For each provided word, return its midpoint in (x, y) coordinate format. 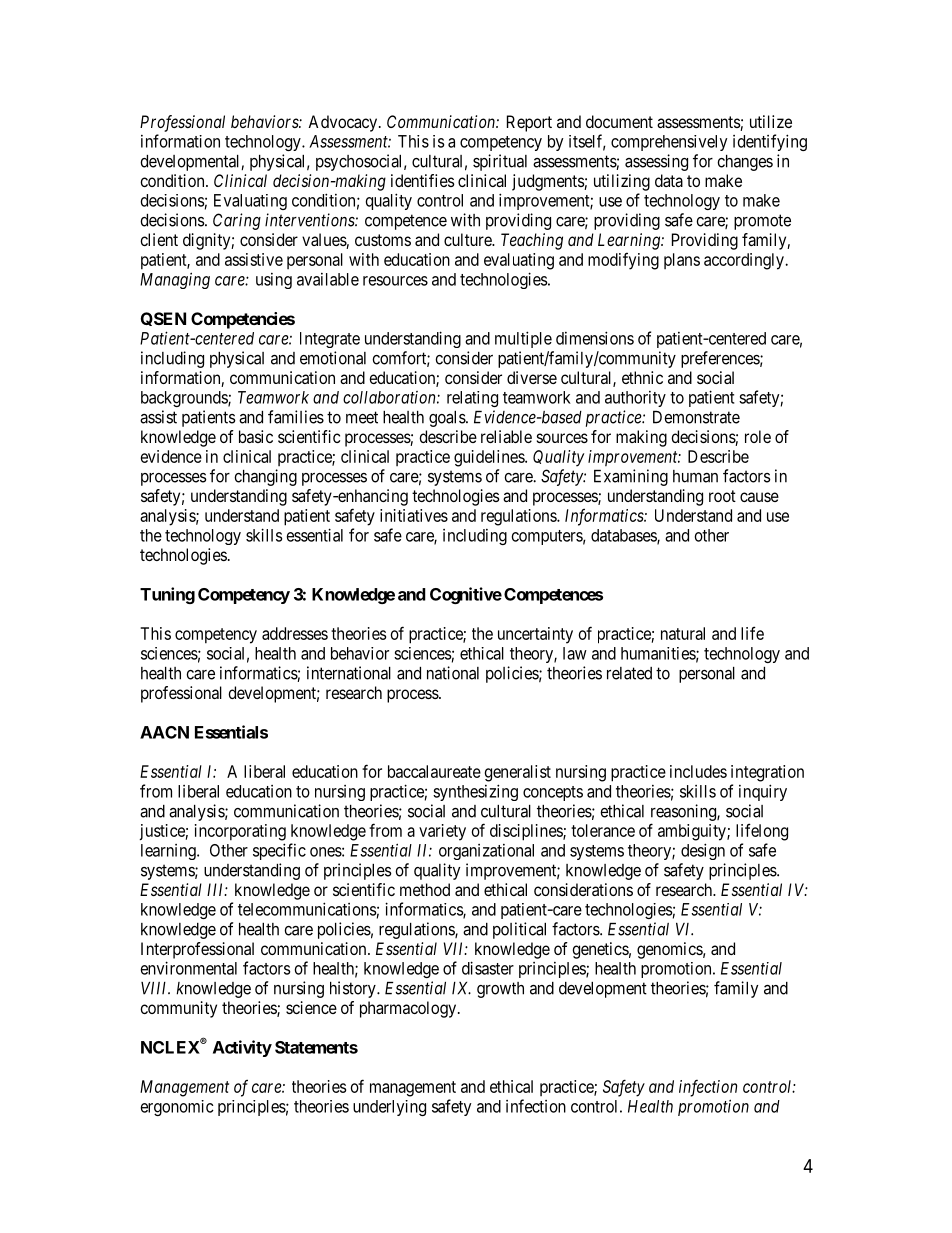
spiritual (500, 162)
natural (683, 633)
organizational (486, 852)
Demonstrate (696, 417)
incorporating (240, 832)
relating (472, 399)
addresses (295, 633)
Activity (242, 1048)
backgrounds (185, 399)
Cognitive (466, 595)
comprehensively (669, 143)
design (703, 851)
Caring (237, 221)
